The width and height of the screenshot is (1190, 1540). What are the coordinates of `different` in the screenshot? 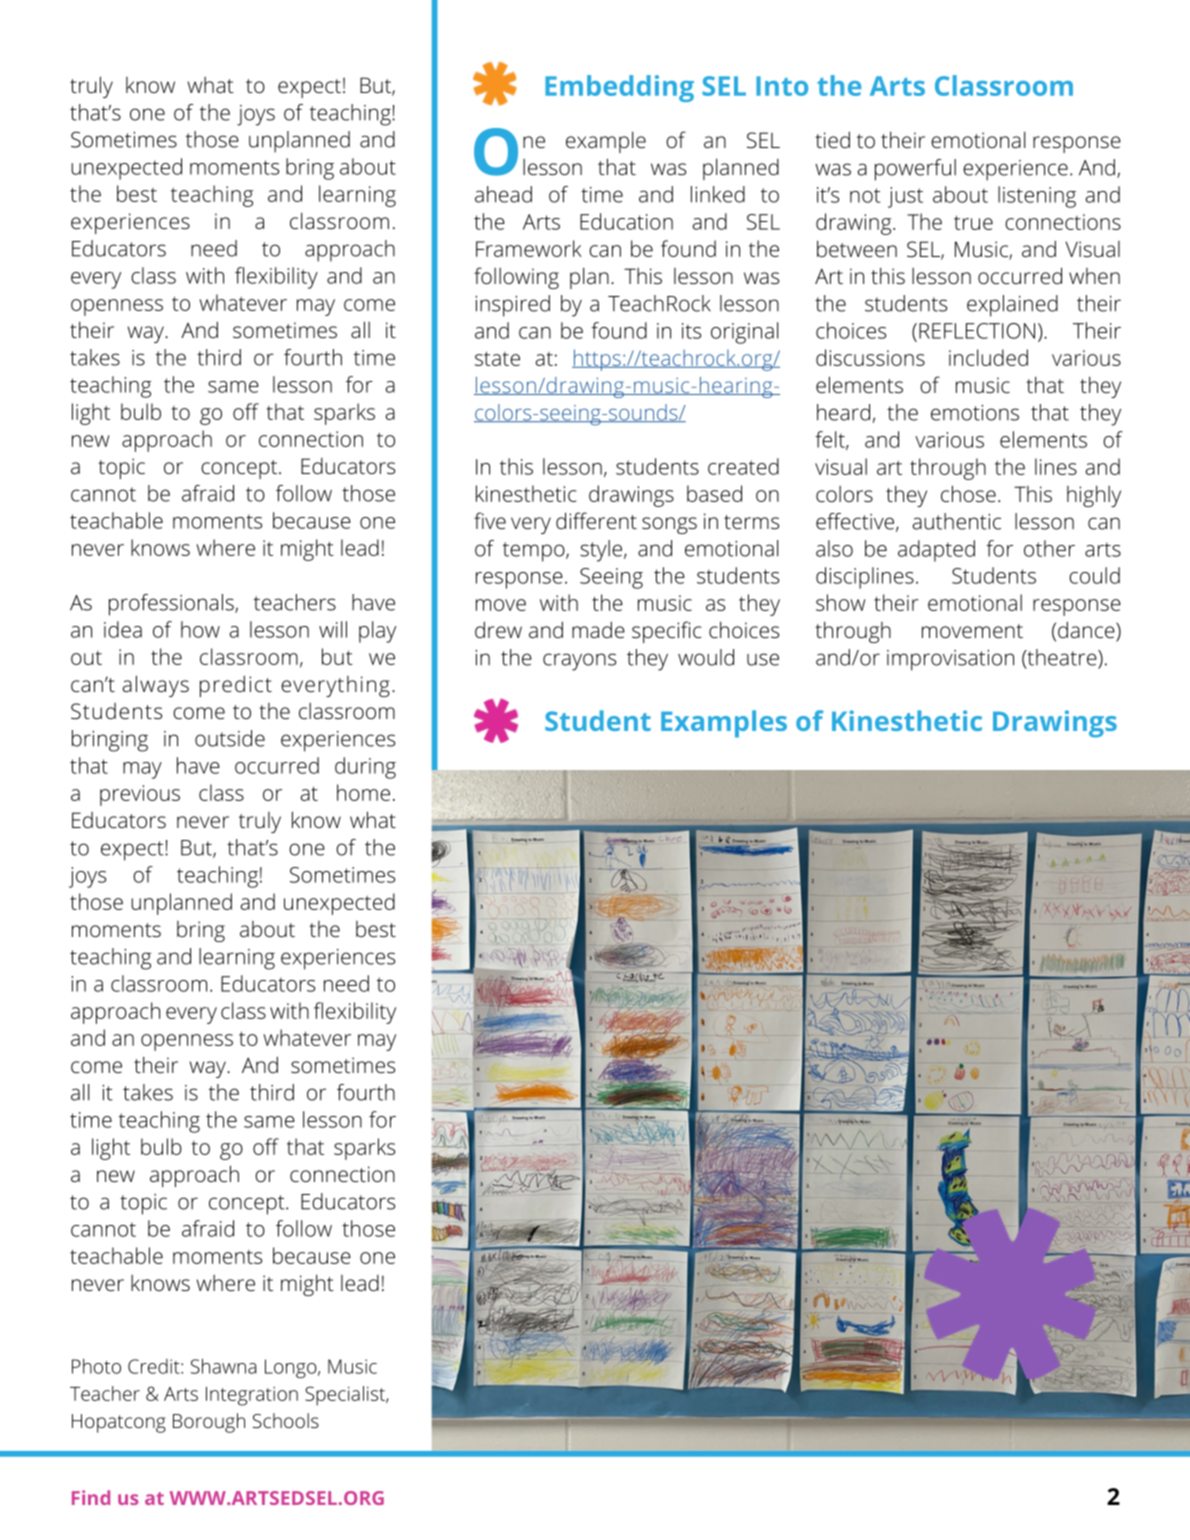 It's located at (596, 520).
